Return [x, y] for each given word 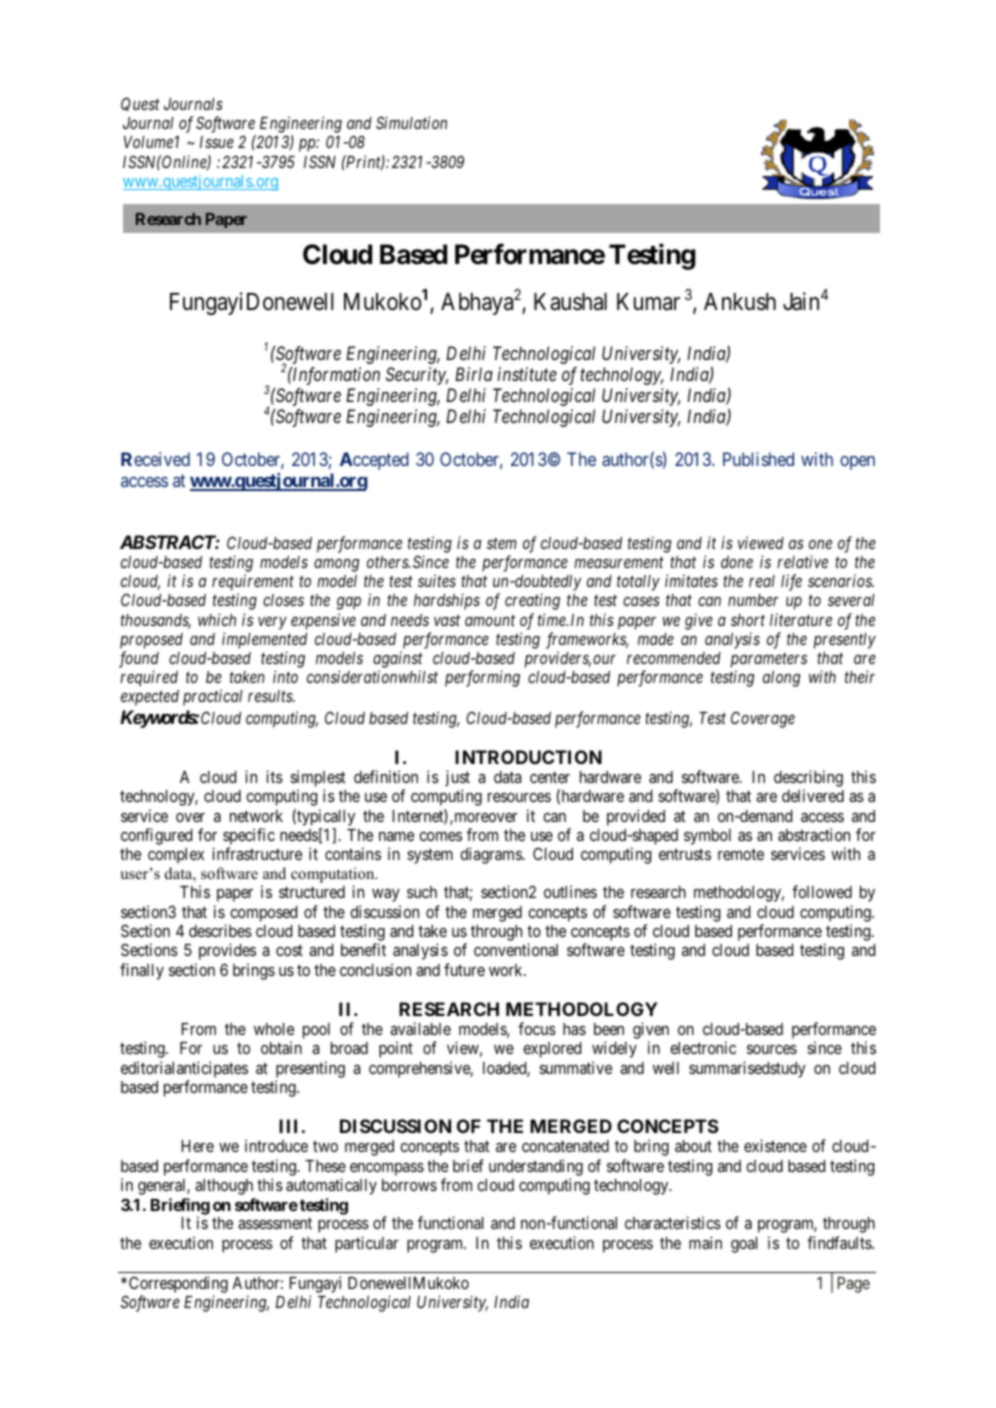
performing [482, 678]
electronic [703, 1047]
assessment [275, 1223]
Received [155, 459]
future [464, 969]
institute [527, 374]
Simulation [411, 122]
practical [213, 697]
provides [227, 951]
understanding [536, 1167]
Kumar [648, 302]
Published [758, 459]
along [781, 679]
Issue [217, 142]
